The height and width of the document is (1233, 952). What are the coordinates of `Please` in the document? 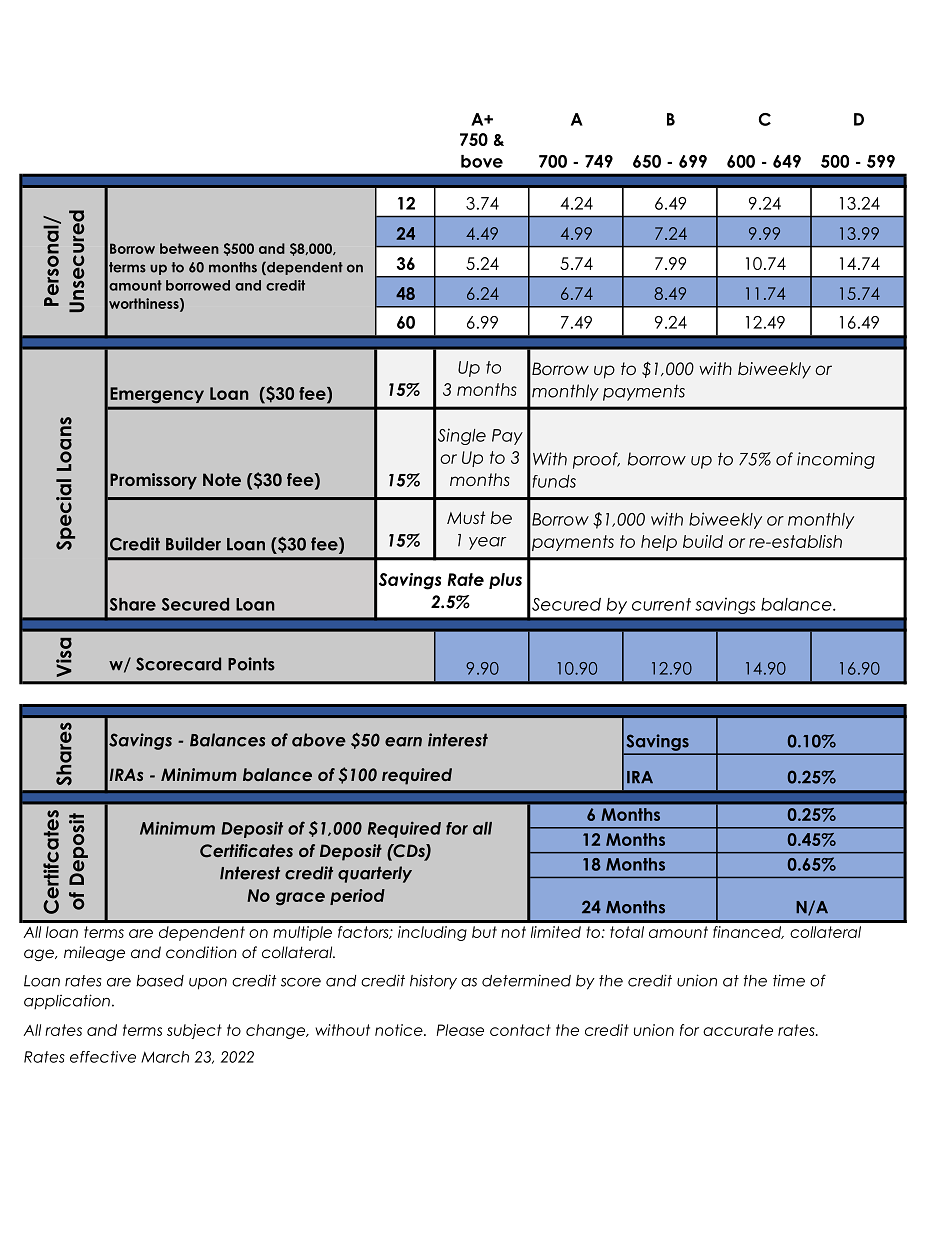 It's located at (460, 1030).
